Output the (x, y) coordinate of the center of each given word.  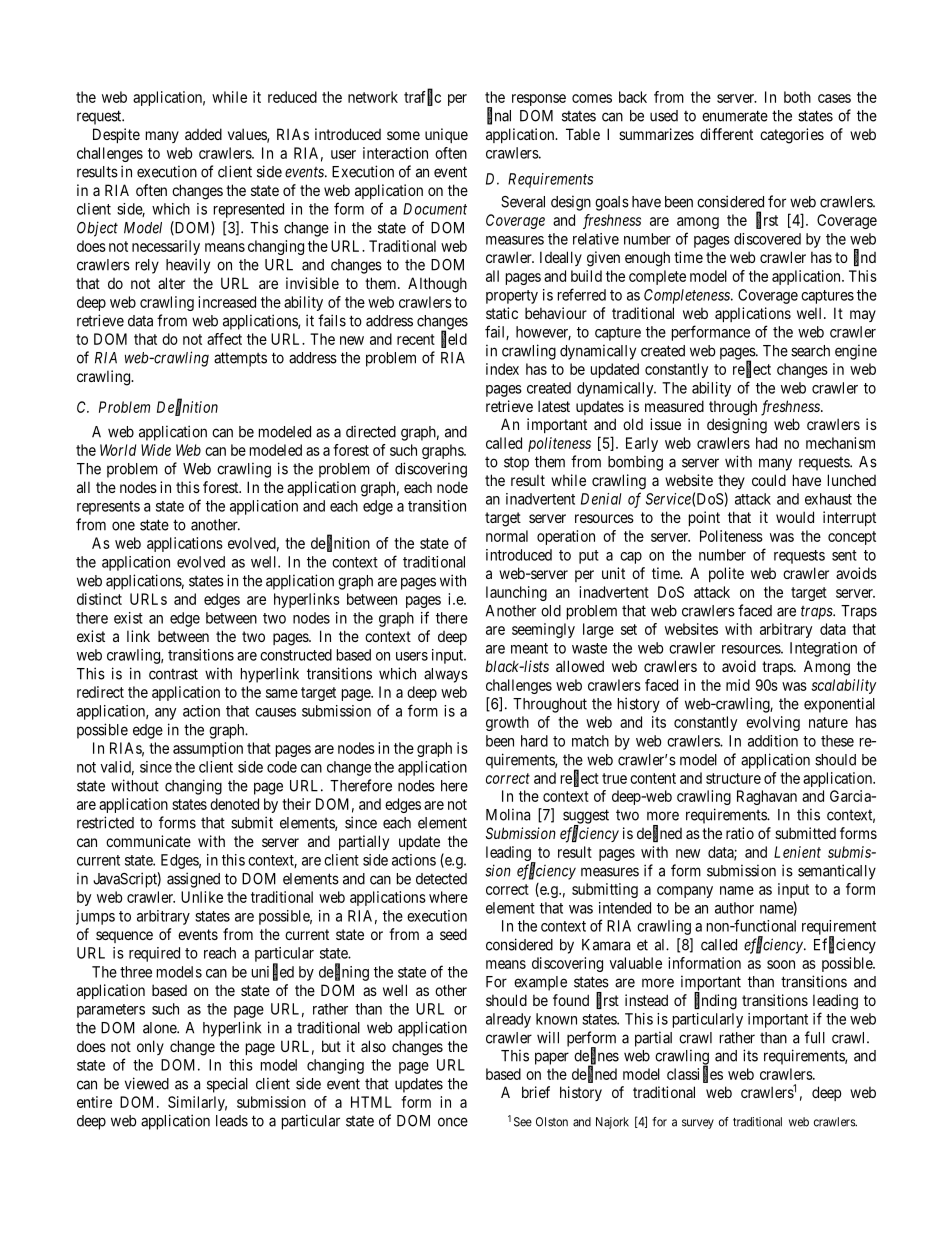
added (203, 134)
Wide (156, 450)
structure (733, 778)
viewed (147, 1083)
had (766, 443)
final (499, 116)
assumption (208, 749)
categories (792, 136)
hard (534, 741)
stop (516, 464)
